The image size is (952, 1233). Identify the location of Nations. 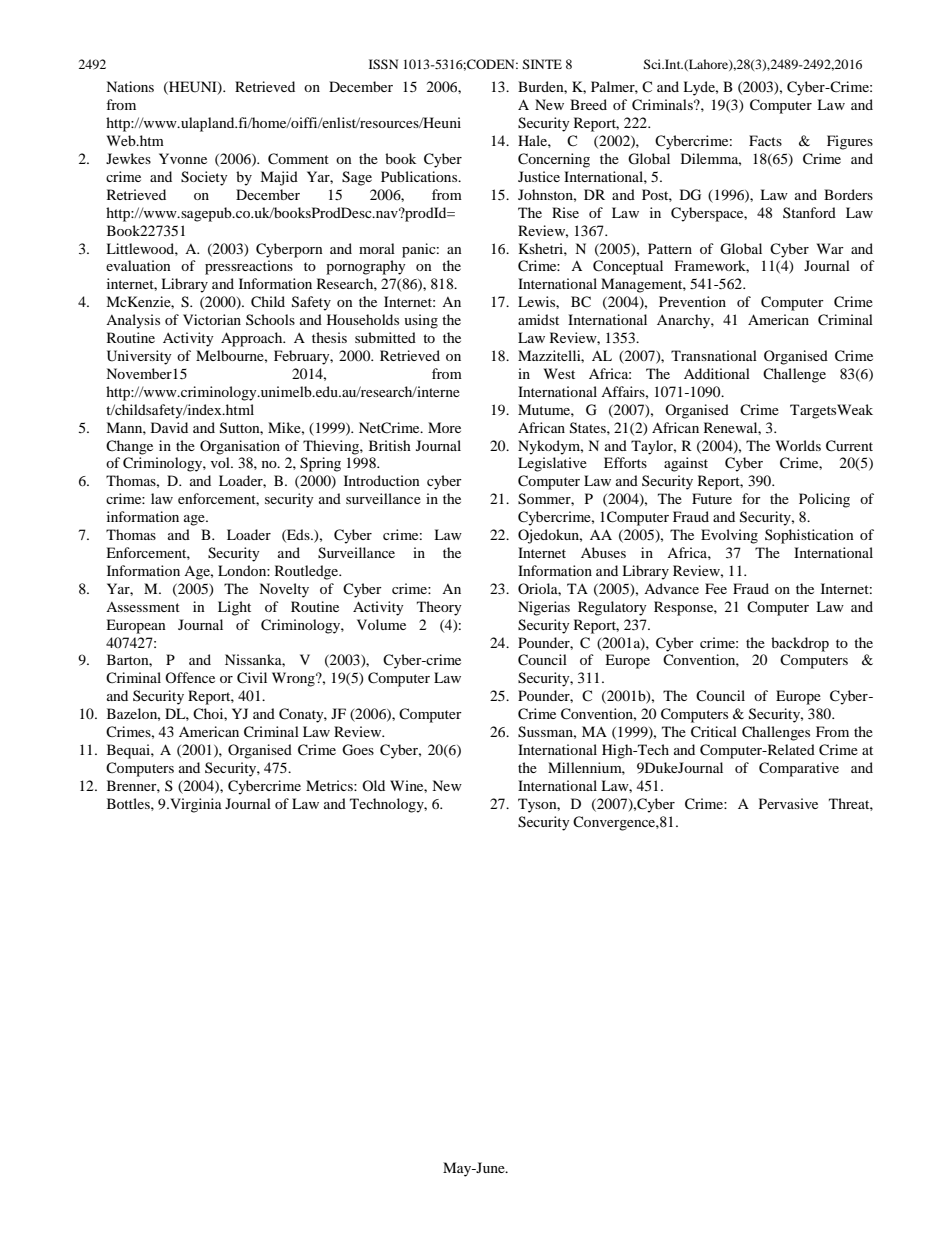
(130, 86).
